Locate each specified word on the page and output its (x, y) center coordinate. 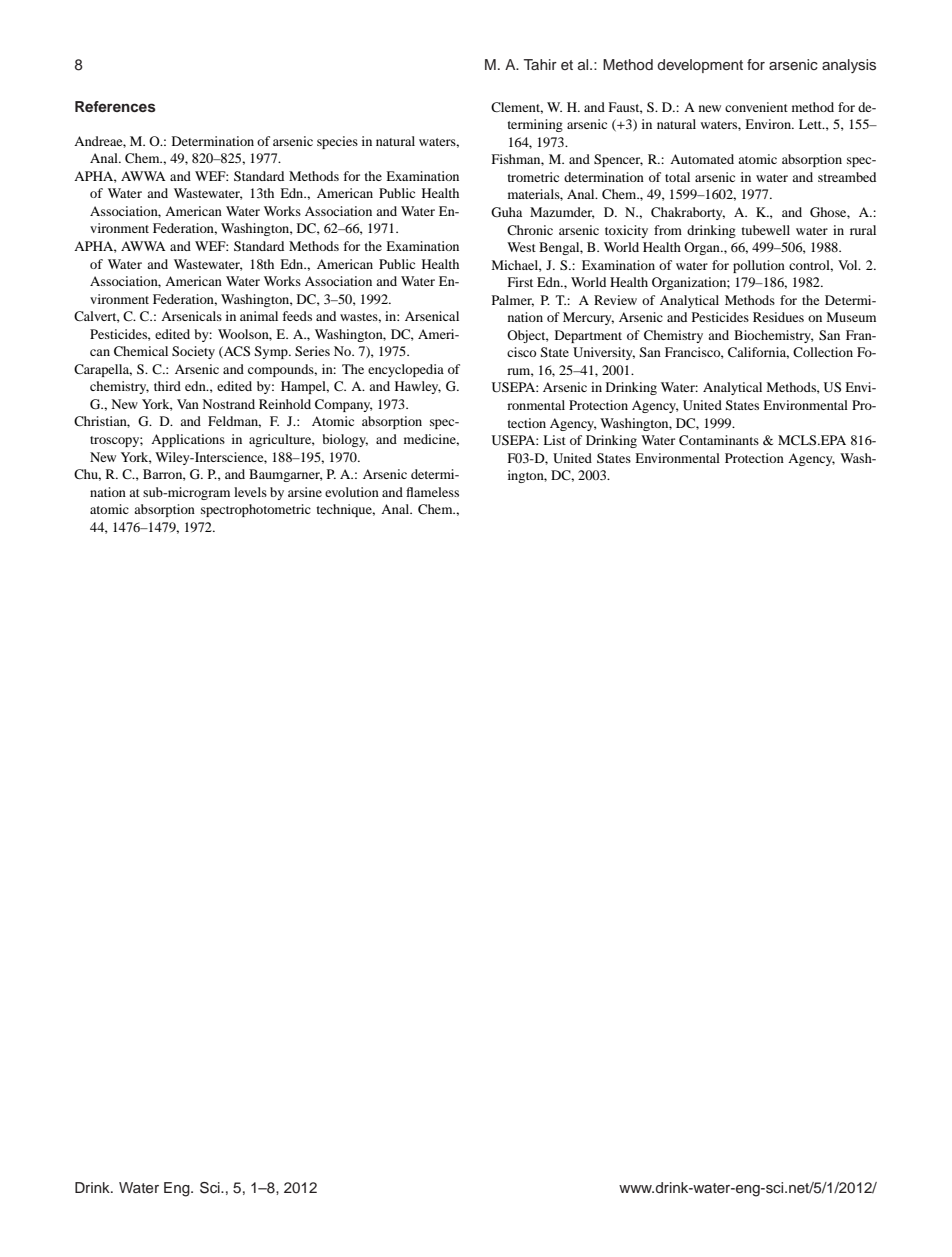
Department (588, 336)
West (521, 247)
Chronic (530, 230)
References (115, 107)
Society (193, 352)
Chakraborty (688, 213)
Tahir (540, 64)
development (700, 66)
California (758, 353)
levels (250, 492)
